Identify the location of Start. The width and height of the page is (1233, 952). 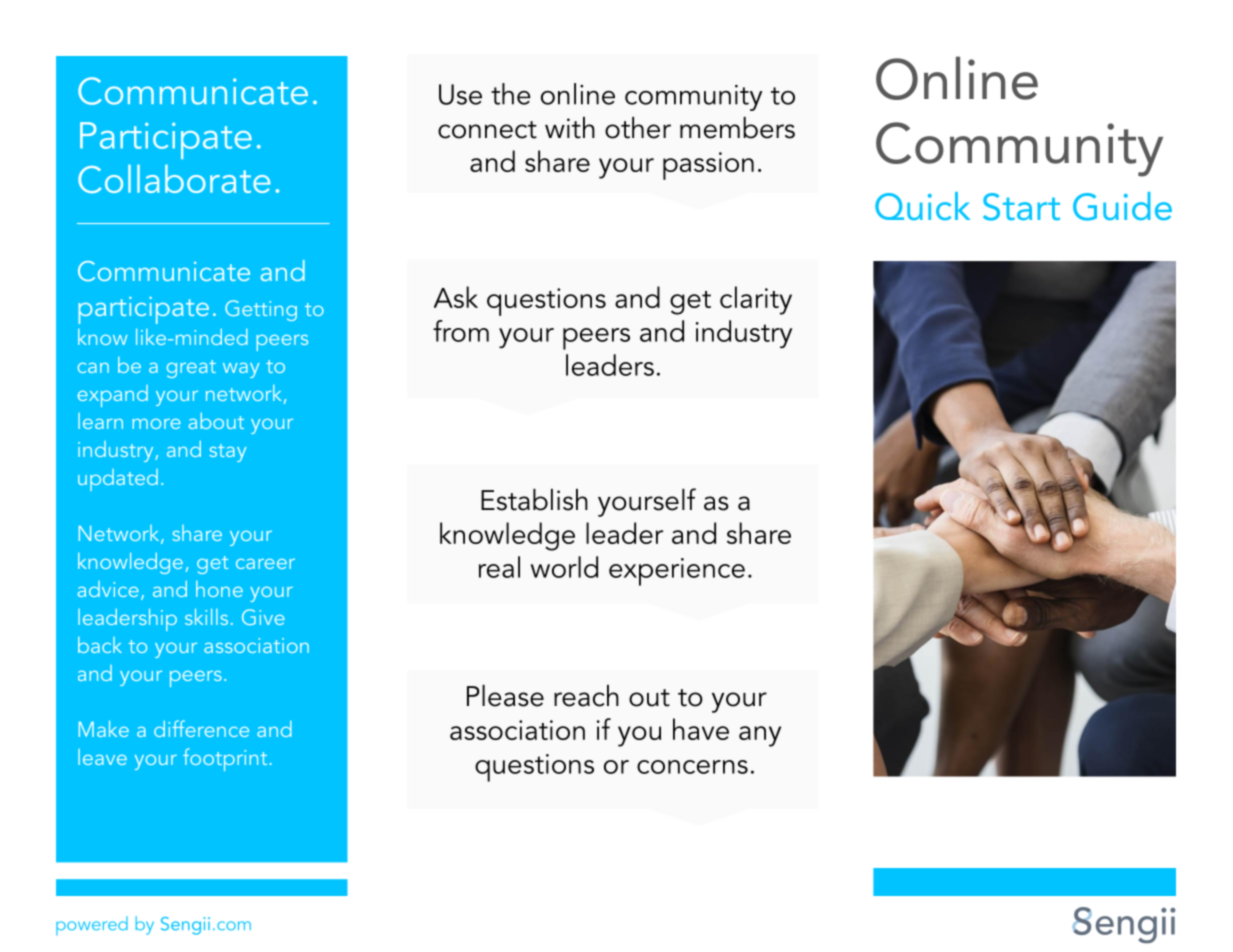
(1021, 207).
